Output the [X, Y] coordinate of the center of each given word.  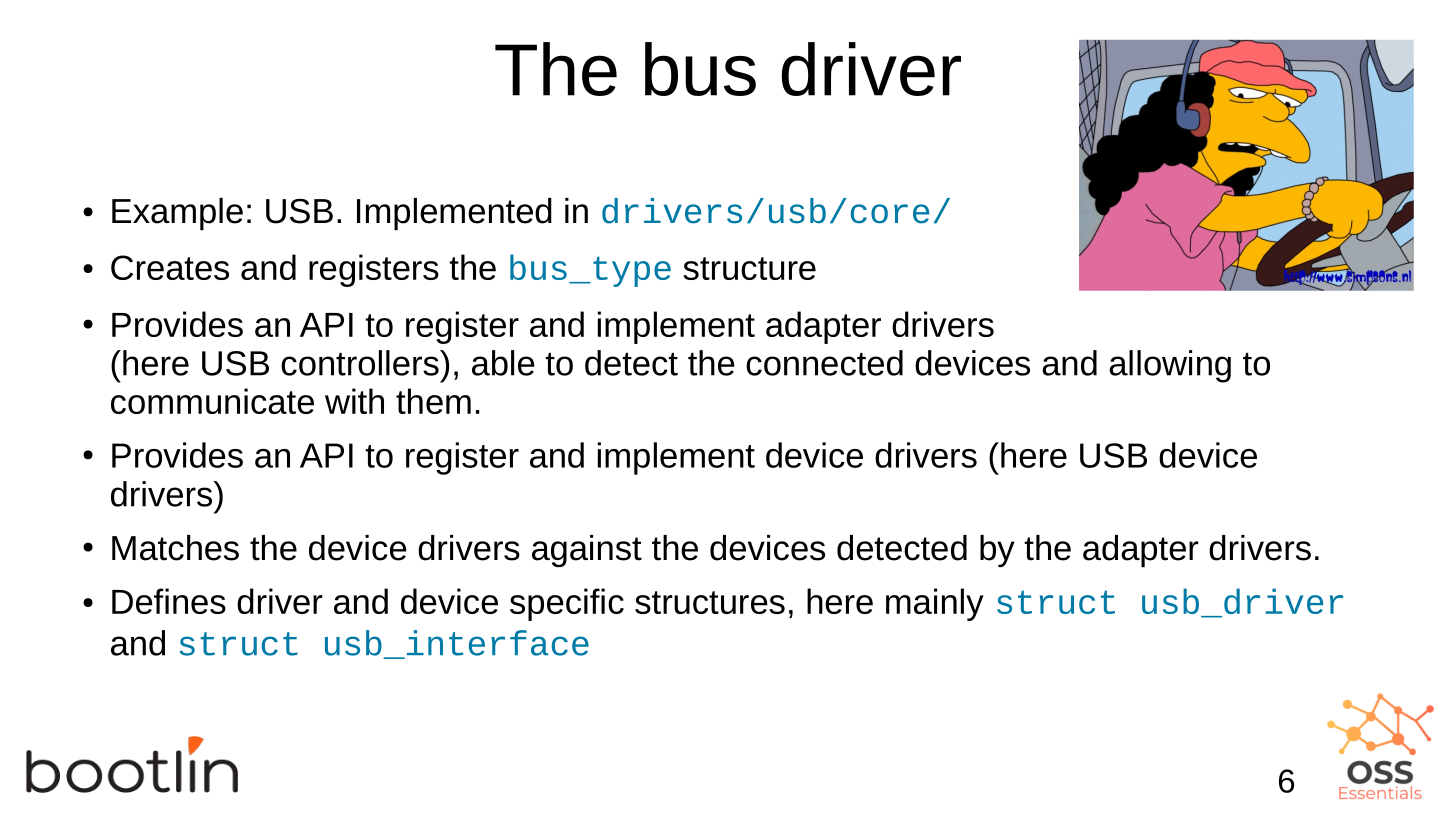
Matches [175, 548]
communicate [212, 401]
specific [567, 604]
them [433, 401]
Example [177, 214]
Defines [169, 601]
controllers [361, 363]
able [503, 363]
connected [824, 363]
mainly [935, 604]
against [587, 551]
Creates [170, 267]
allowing [1170, 366]
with [354, 401]
